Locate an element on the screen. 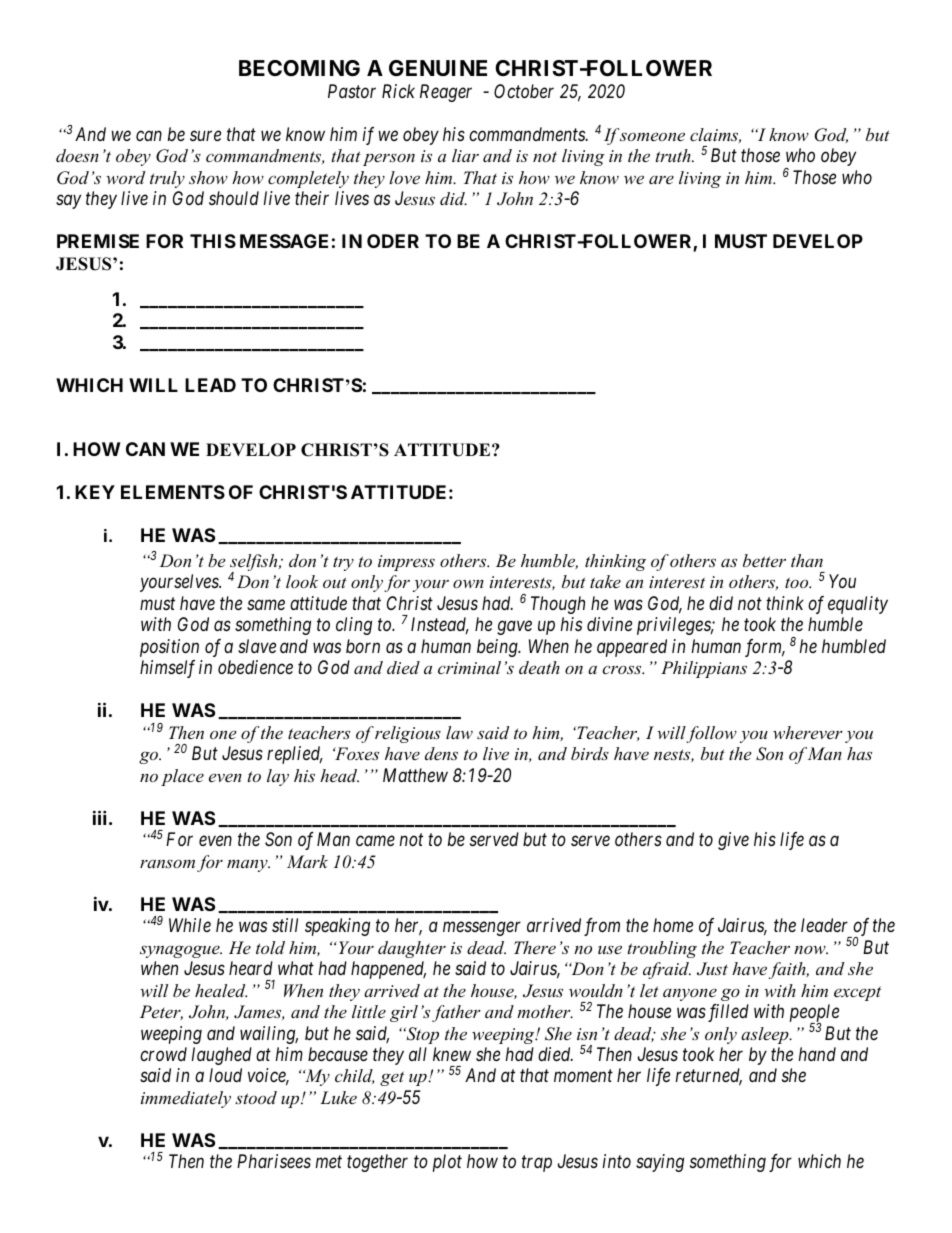  immediately is located at coordinates (186, 1099).
